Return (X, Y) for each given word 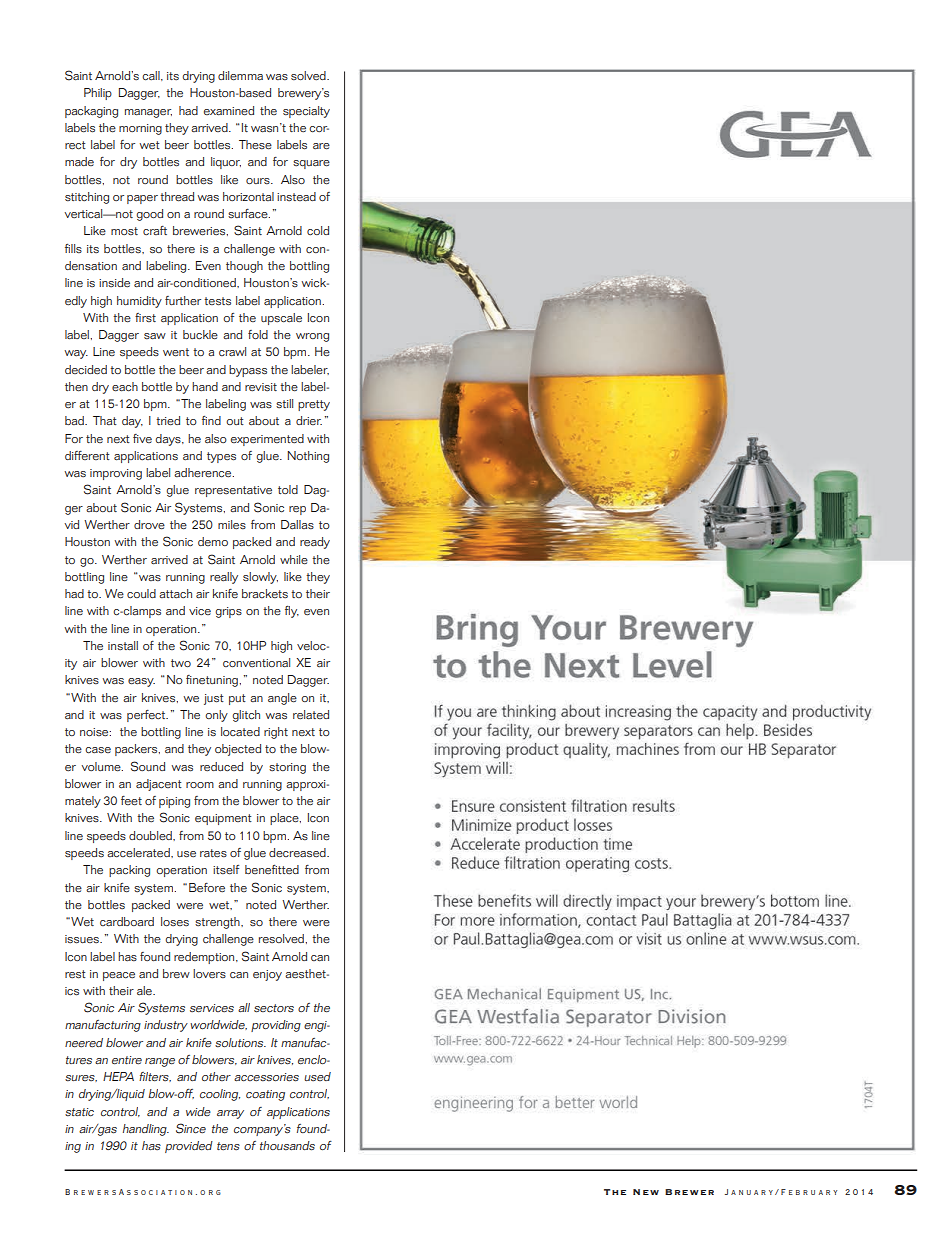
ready (315, 543)
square (311, 164)
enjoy (267, 975)
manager (148, 113)
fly (292, 612)
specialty (306, 112)
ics (72, 991)
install (123, 646)
